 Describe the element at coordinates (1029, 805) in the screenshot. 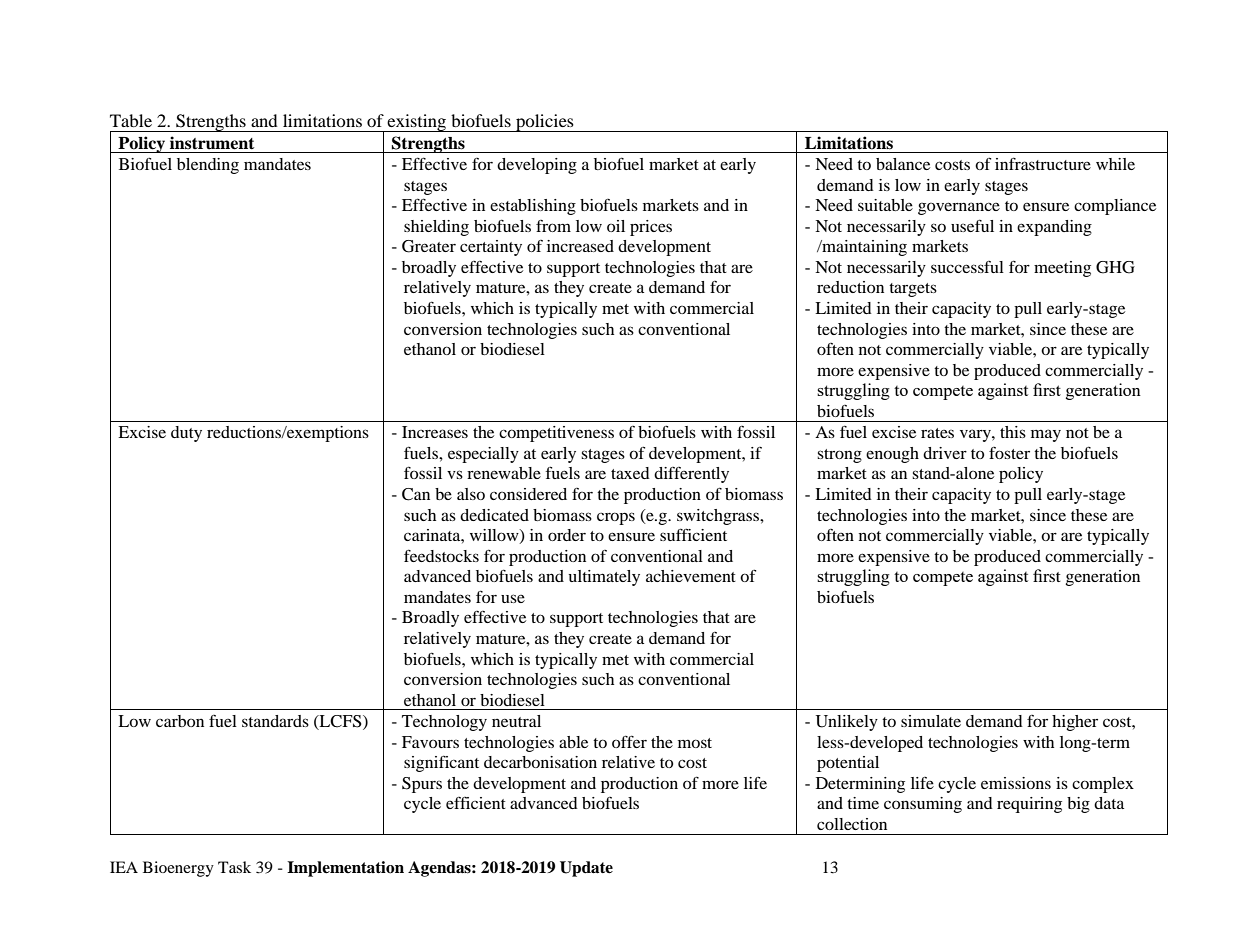

I see `requiring` at that location.
